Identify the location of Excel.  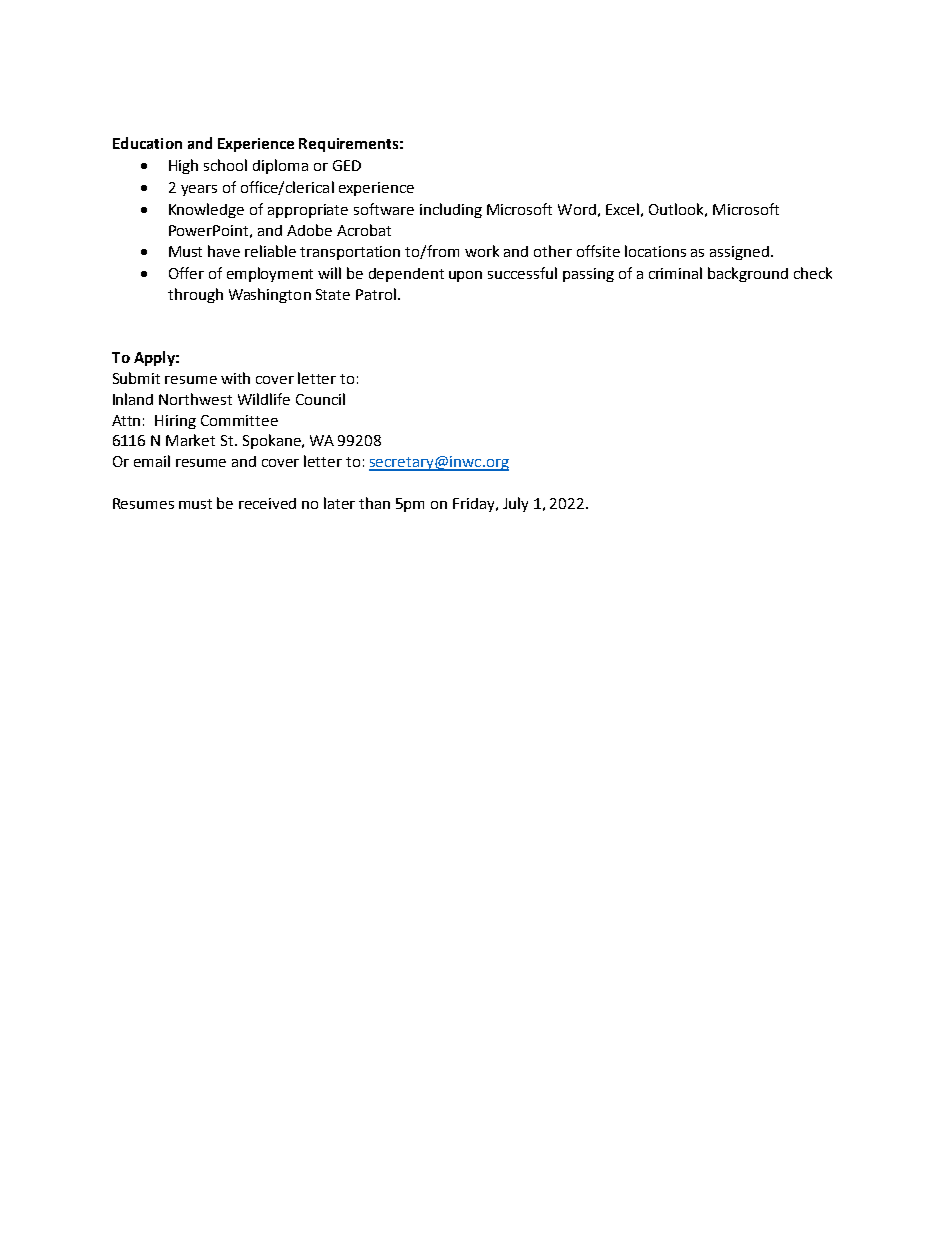
(622, 209).
